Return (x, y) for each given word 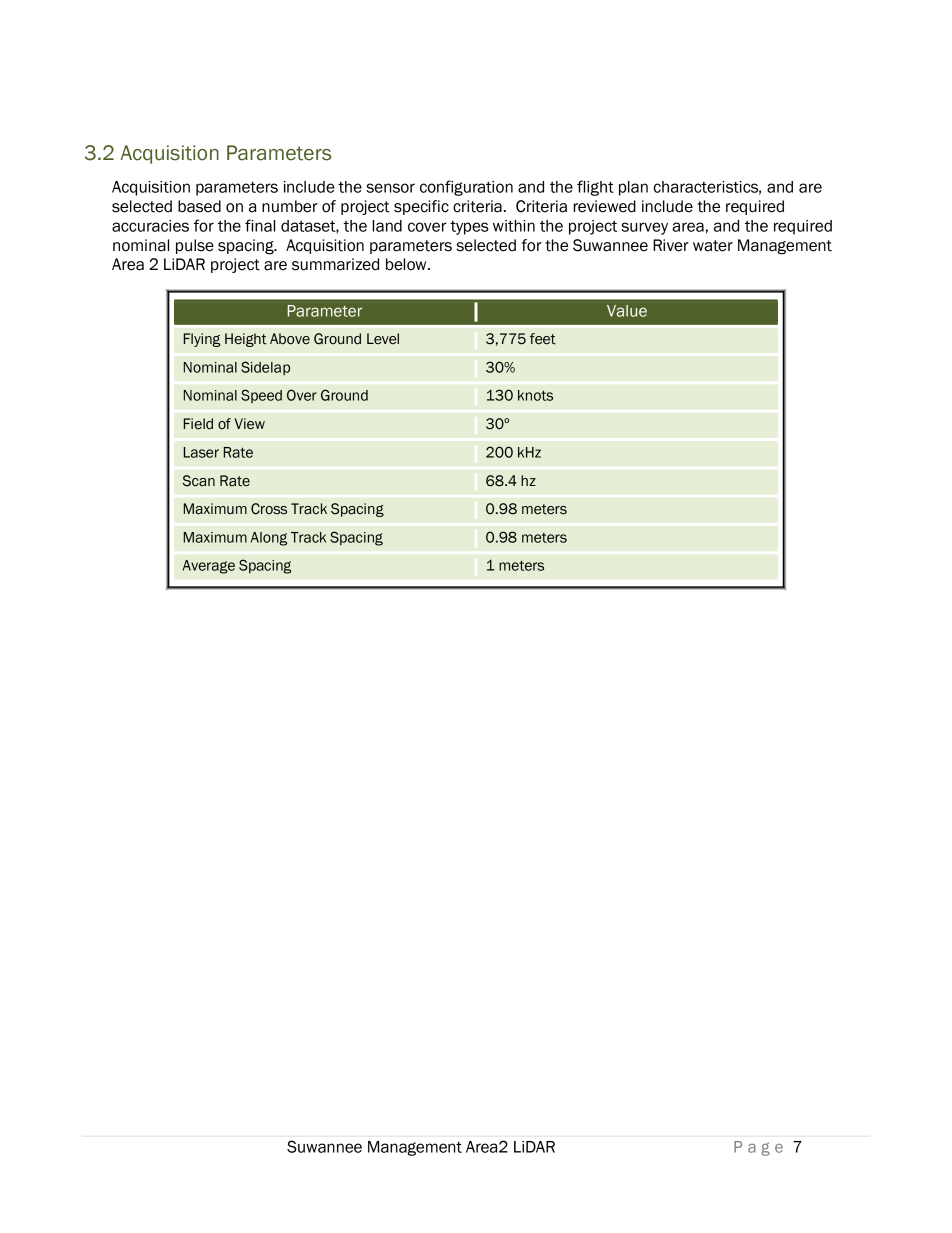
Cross (269, 509)
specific (421, 207)
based (199, 206)
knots (535, 395)
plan (633, 188)
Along (269, 539)
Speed (261, 396)
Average (209, 567)
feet (543, 339)
